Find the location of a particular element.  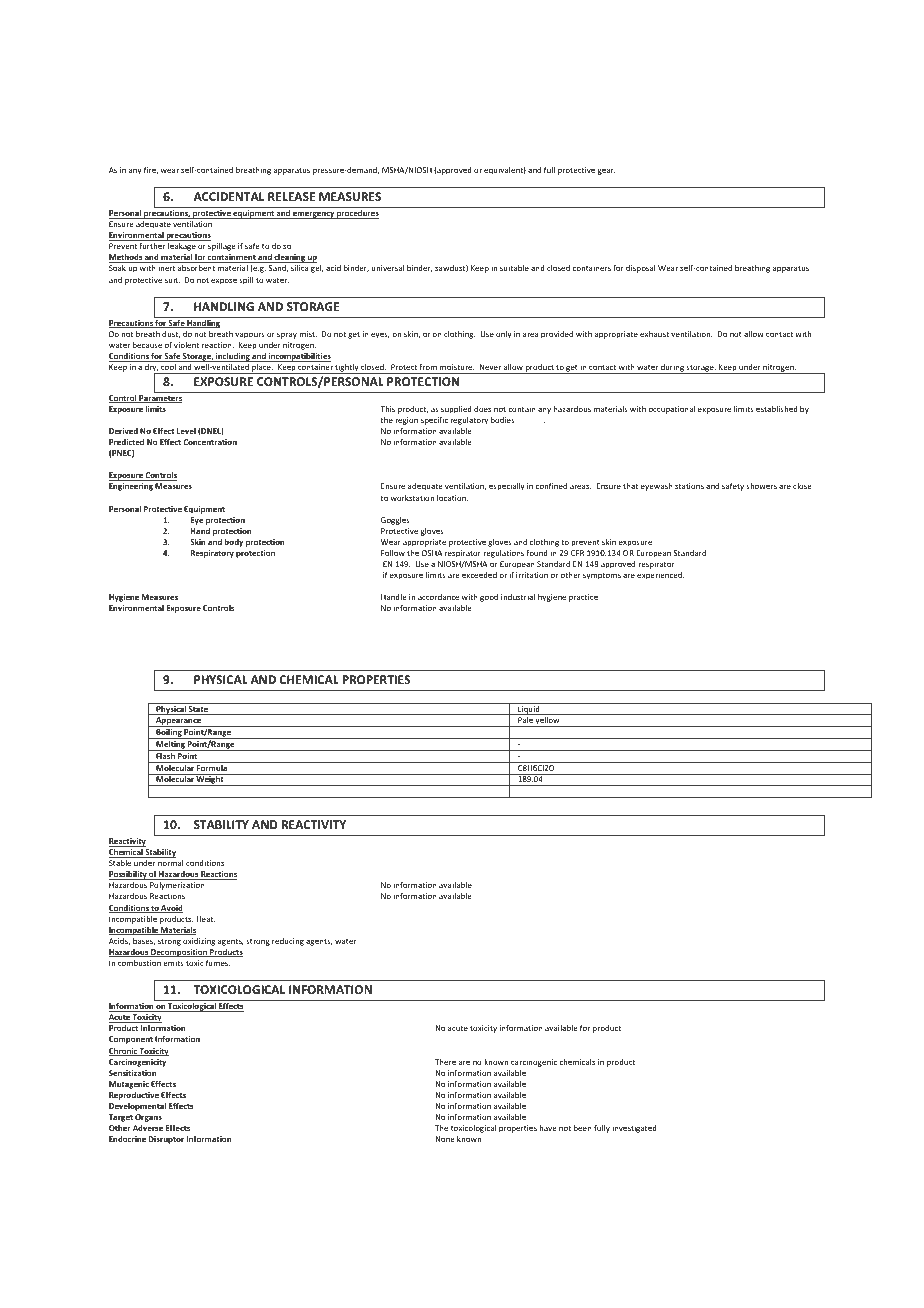

investigated is located at coordinates (634, 1129).
